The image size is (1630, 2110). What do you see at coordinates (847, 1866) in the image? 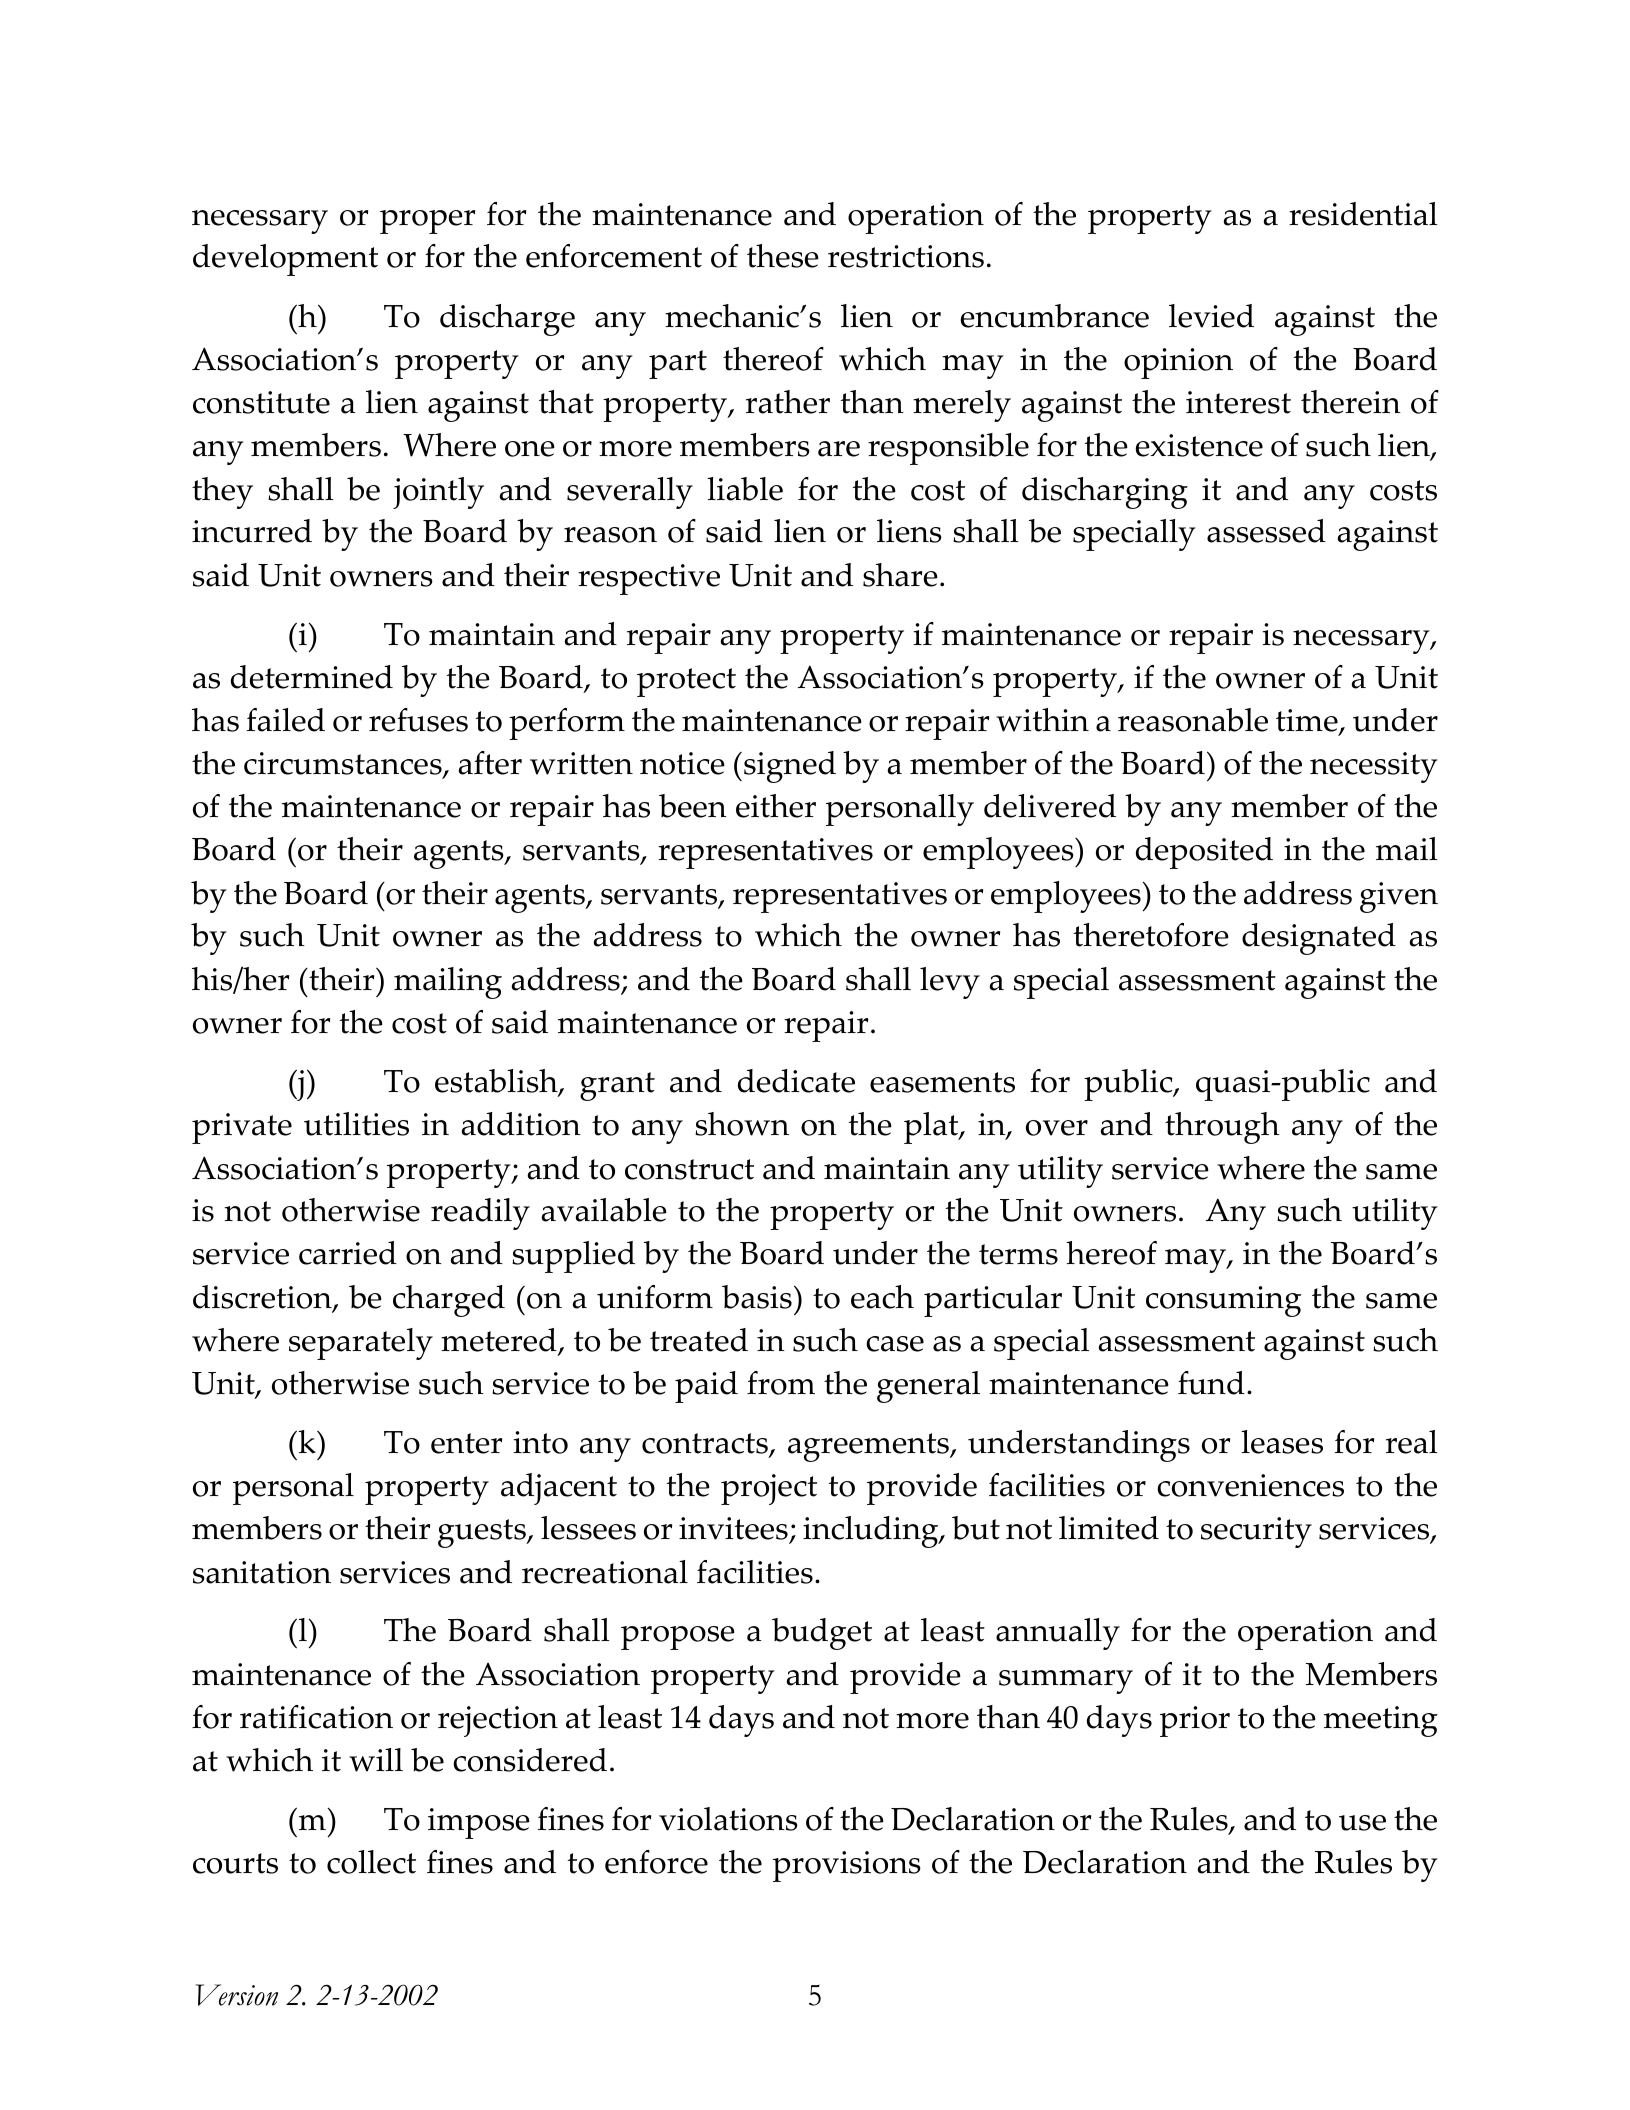
I see `provisions` at bounding box center [847, 1866].
